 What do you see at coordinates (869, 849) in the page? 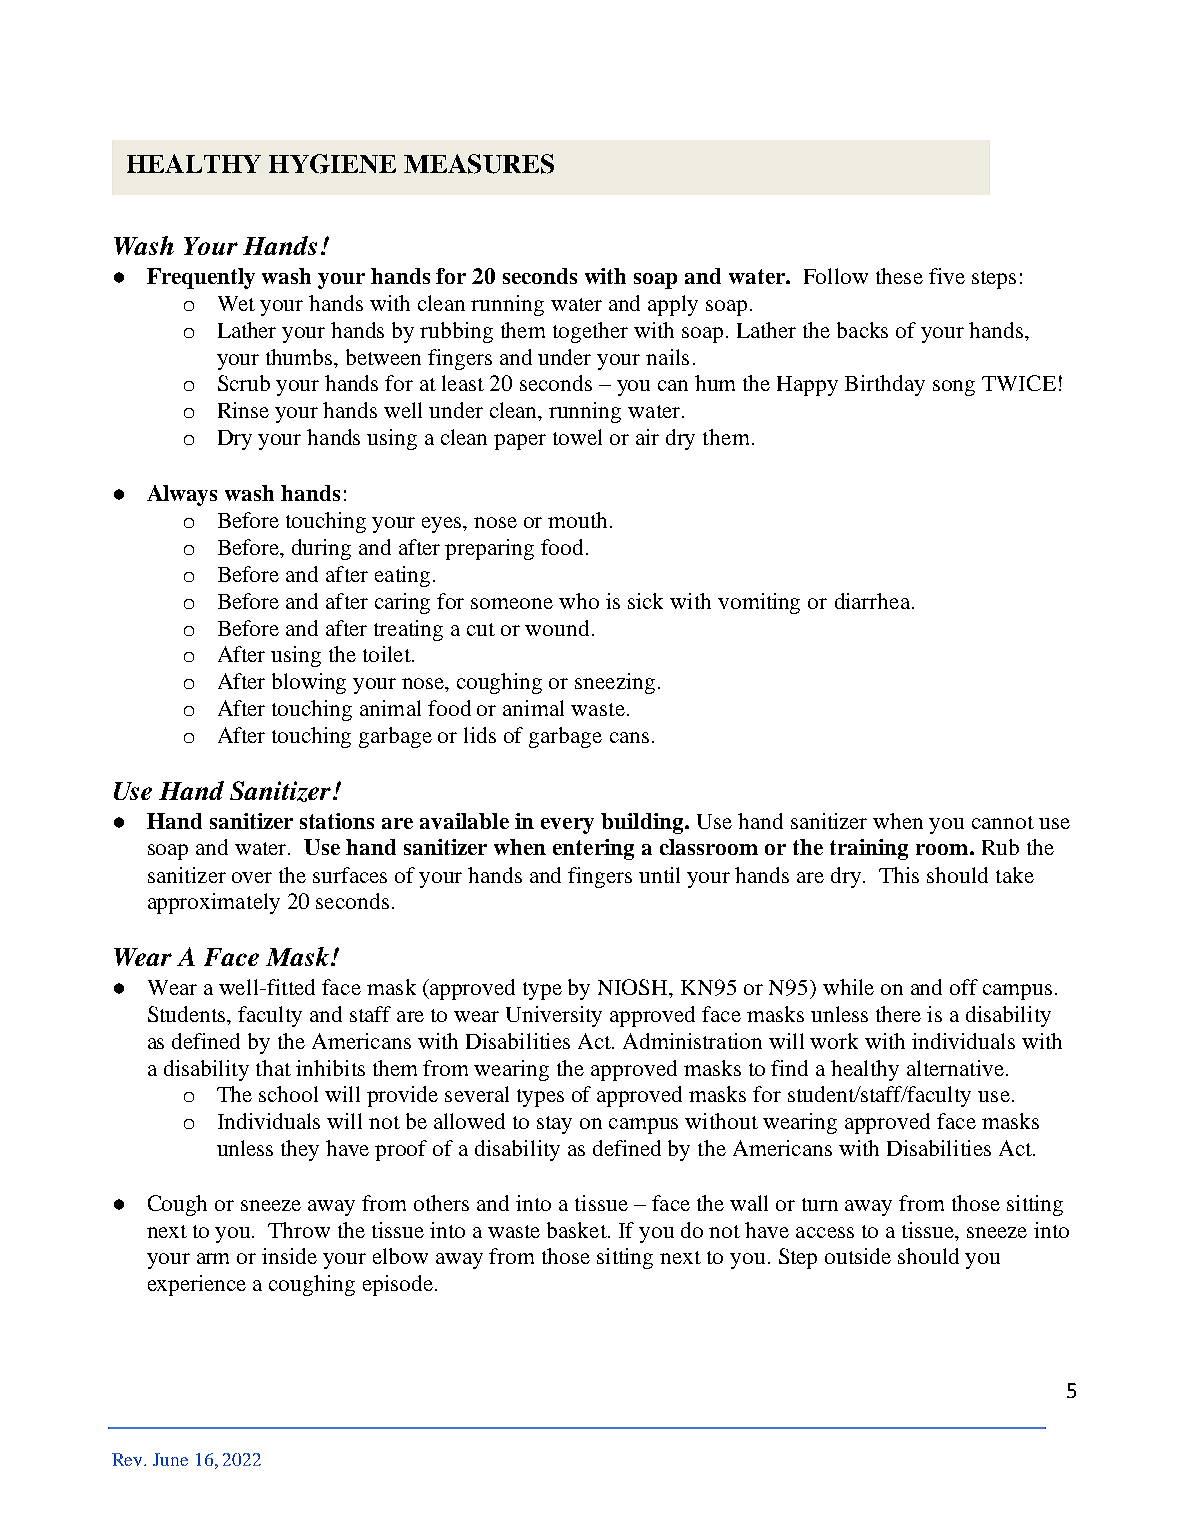
I see `training` at bounding box center [869, 849].
